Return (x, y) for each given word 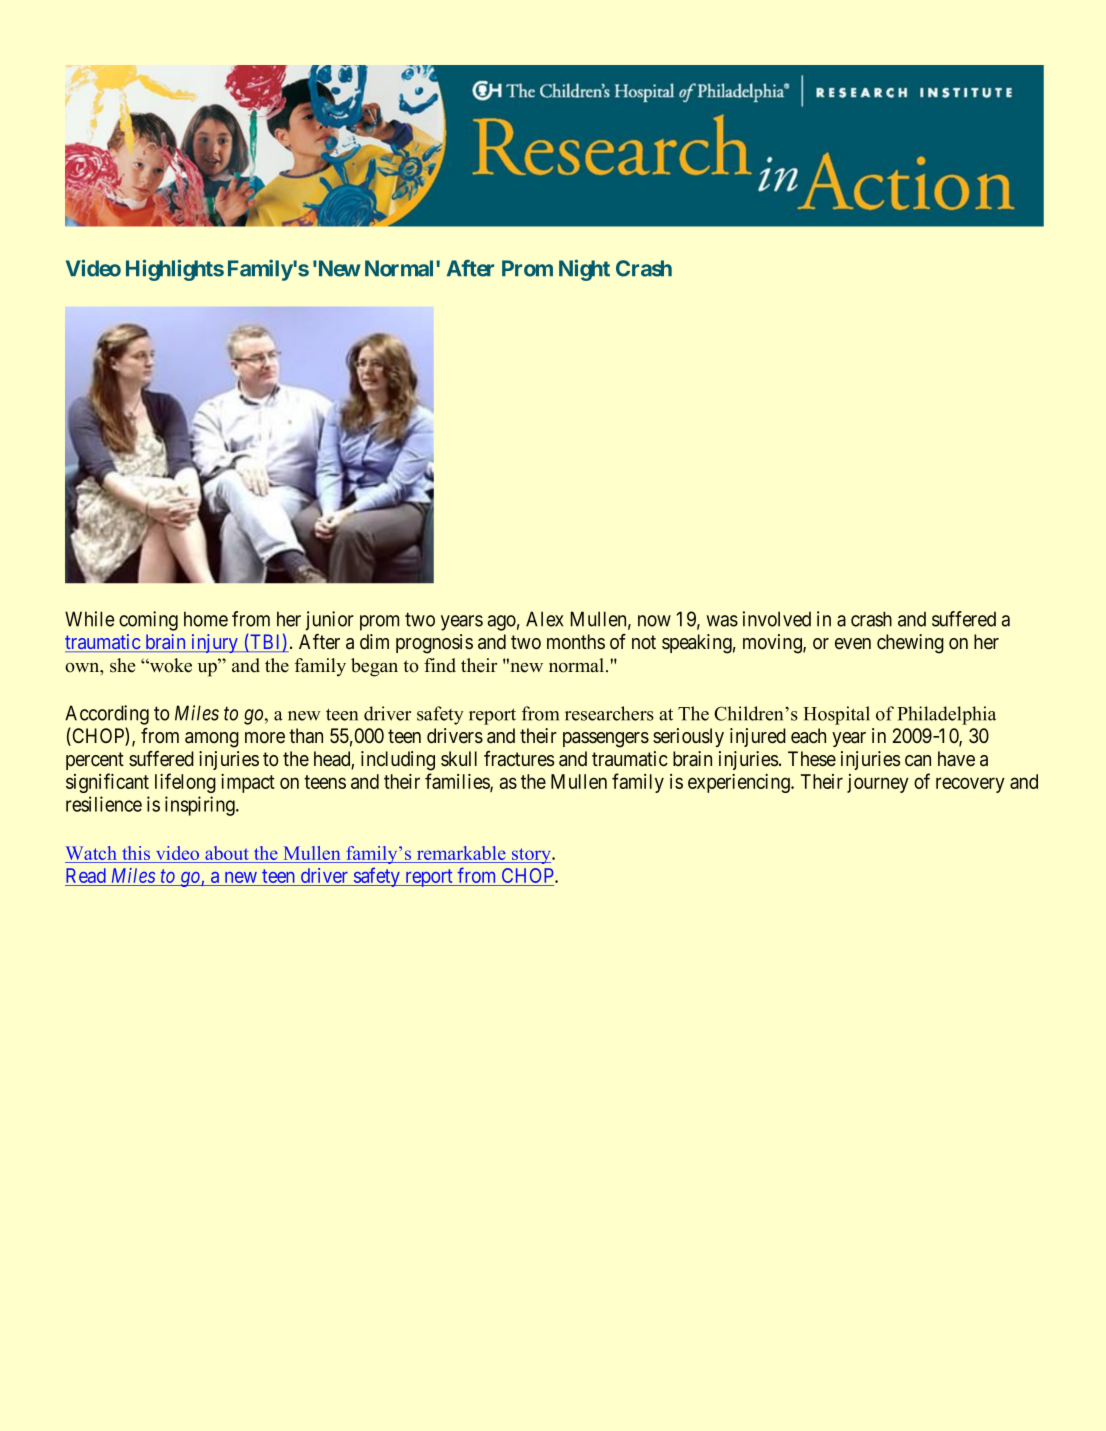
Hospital (836, 715)
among (212, 740)
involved (777, 619)
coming (148, 621)
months (576, 642)
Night (584, 270)
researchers (609, 713)
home (206, 619)
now (654, 621)
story (531, 856)
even (853, 644)
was (722, 621)
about (227, 854)
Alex (544, 619)
